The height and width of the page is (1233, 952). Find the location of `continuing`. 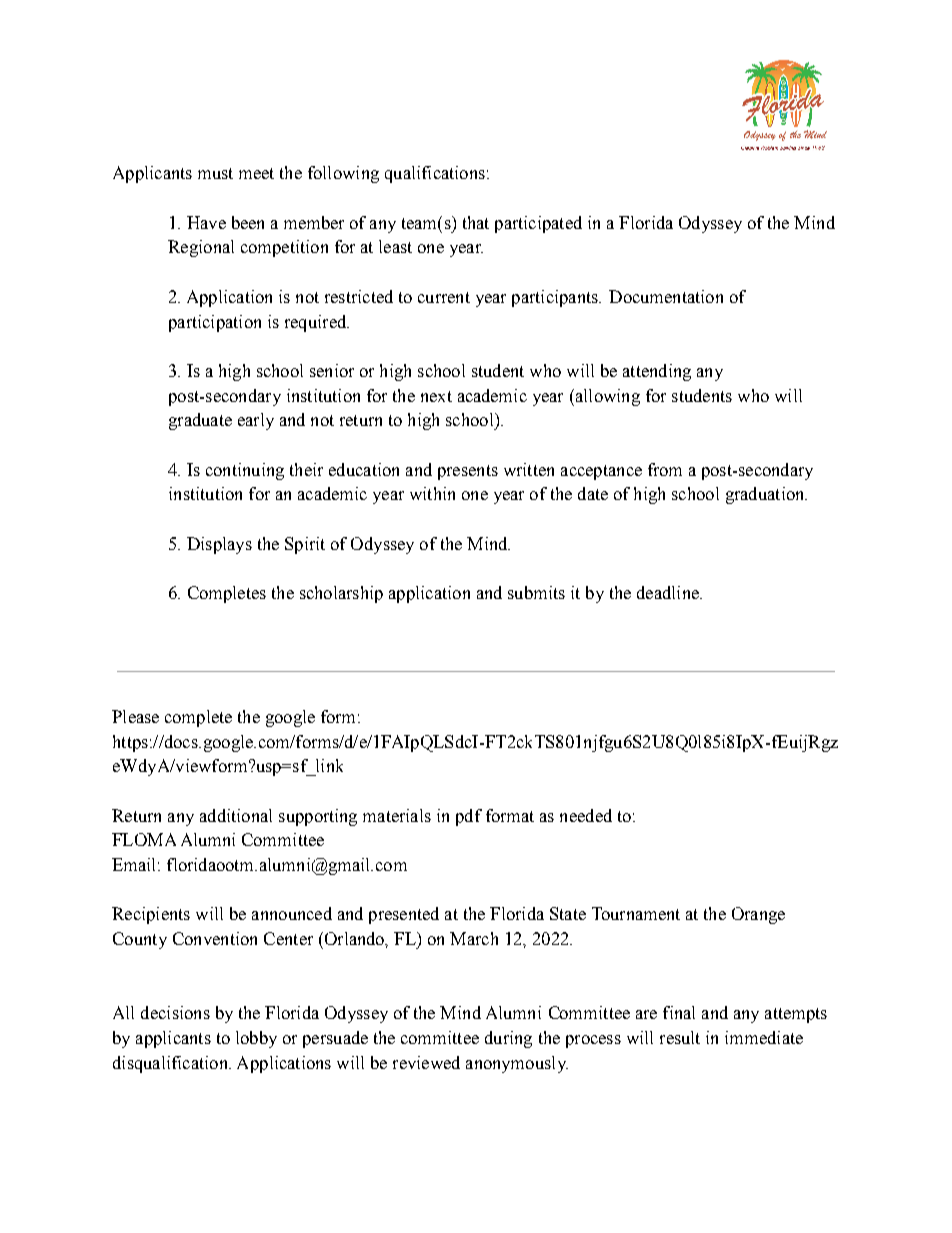

continuing is located at coordinates (245, 471).
